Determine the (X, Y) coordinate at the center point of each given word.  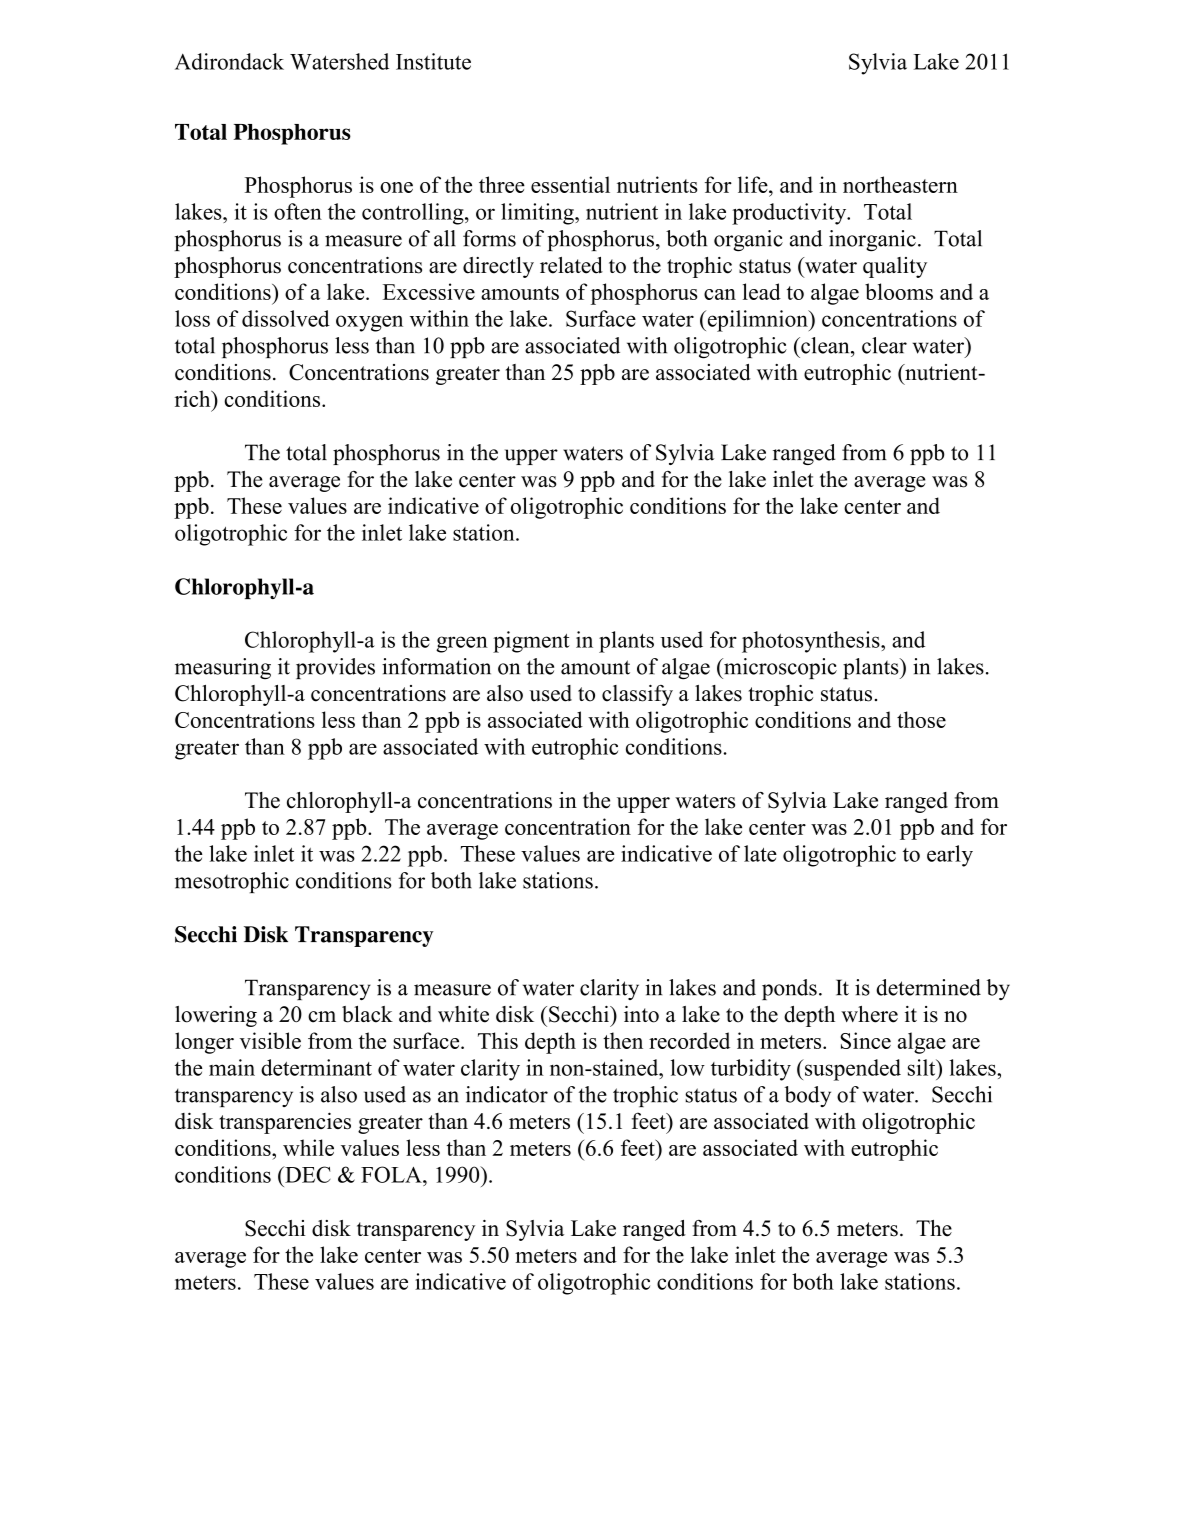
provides (335, 668)
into (641, 1014)
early (950, 856)
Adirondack (229, 61)
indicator (507, 1094)
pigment (531, 642)
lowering (216, 1016)
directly (498, 267)
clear (884, 345)
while (308, 1147)
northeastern (900, 184)
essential (570, 184)
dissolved (286, 318)
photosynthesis (812, 642)
